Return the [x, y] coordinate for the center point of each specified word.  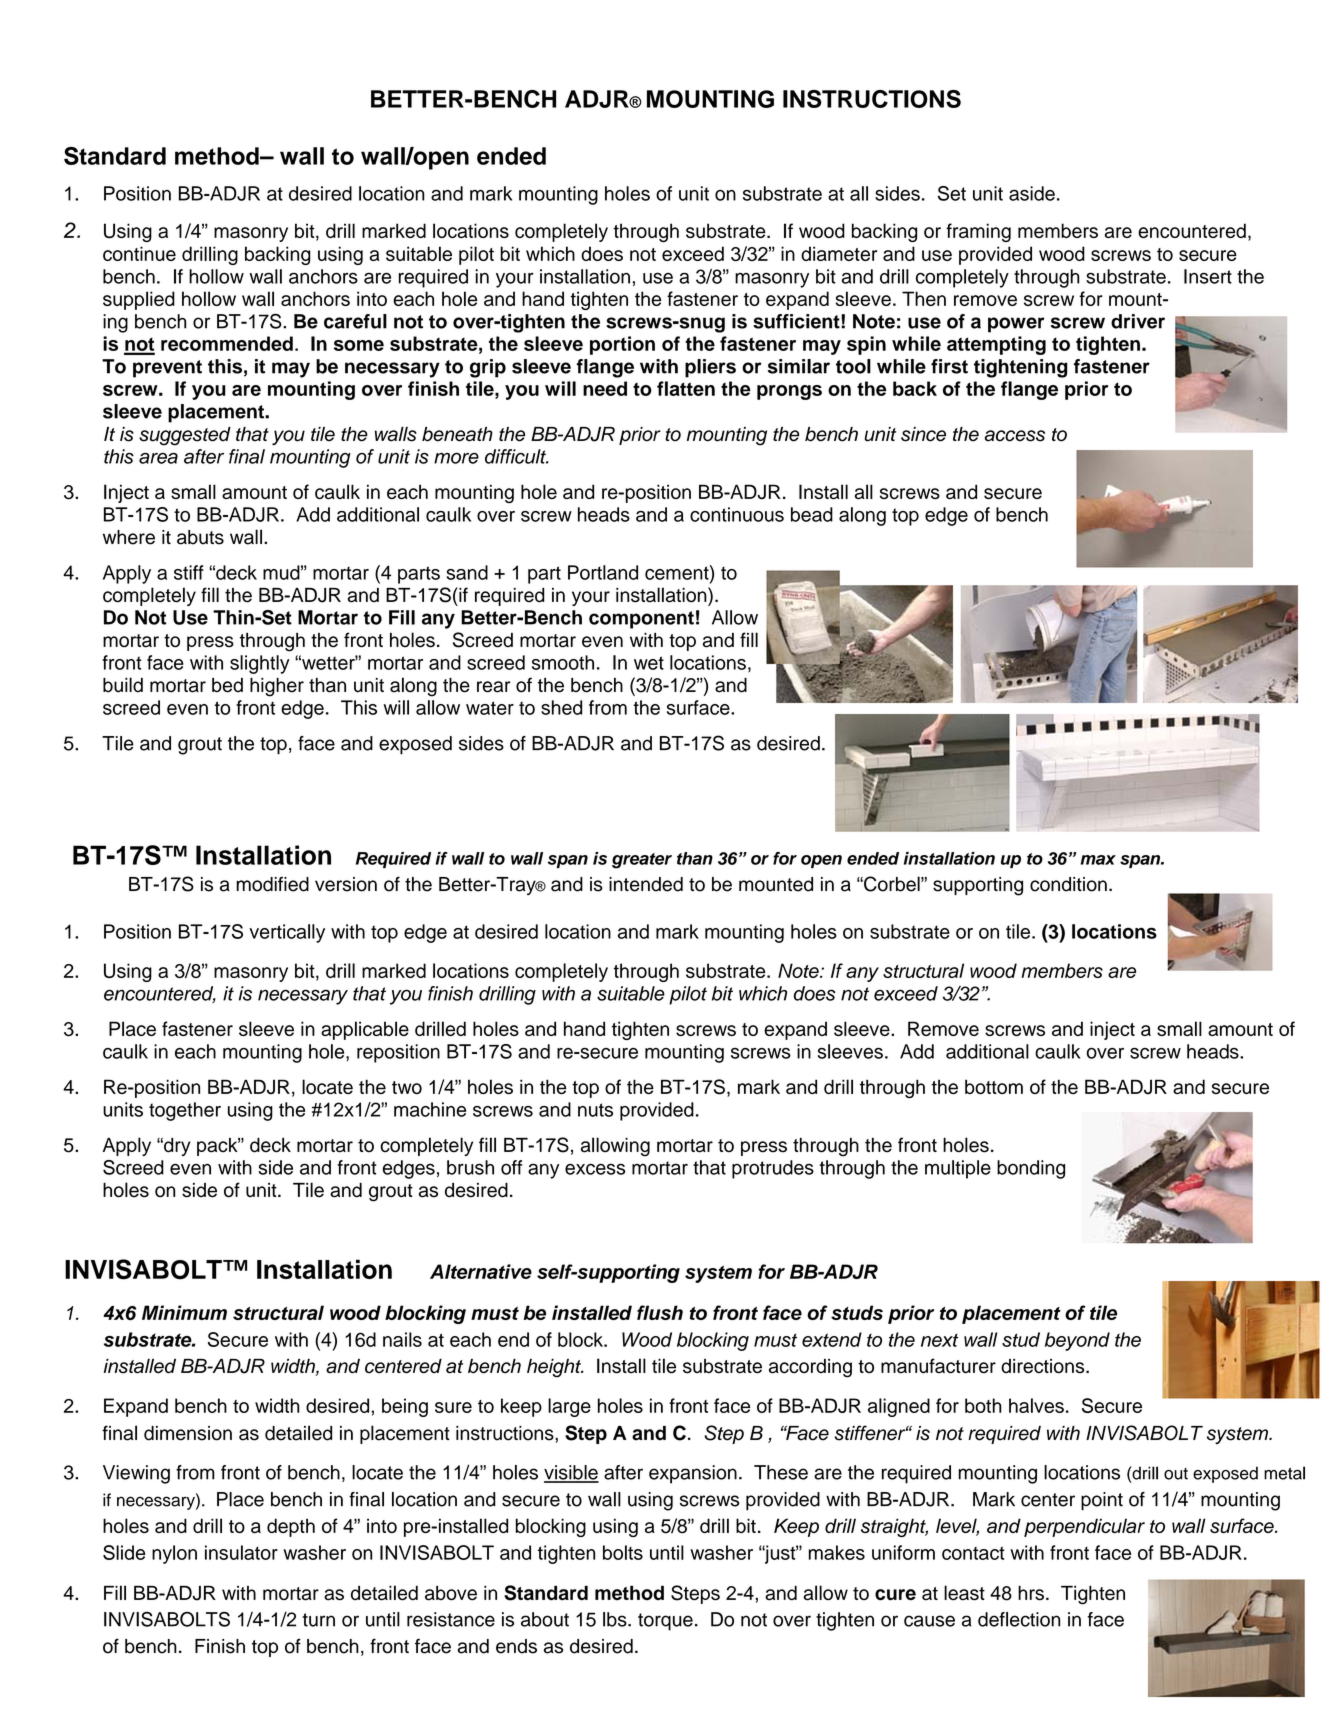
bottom [994, 1086]
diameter [839, 253]
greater [642, 861]
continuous [737, 514]
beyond [1077, 1341]
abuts [200, 537]
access [1015, 436]
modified [272, 884]
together [185, 1111]
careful [355, 321]
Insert [1208, 276]
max [1098, 860]
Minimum [184, 1312]
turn [319, 1620]
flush [660, 1312]
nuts [595, 1110]
